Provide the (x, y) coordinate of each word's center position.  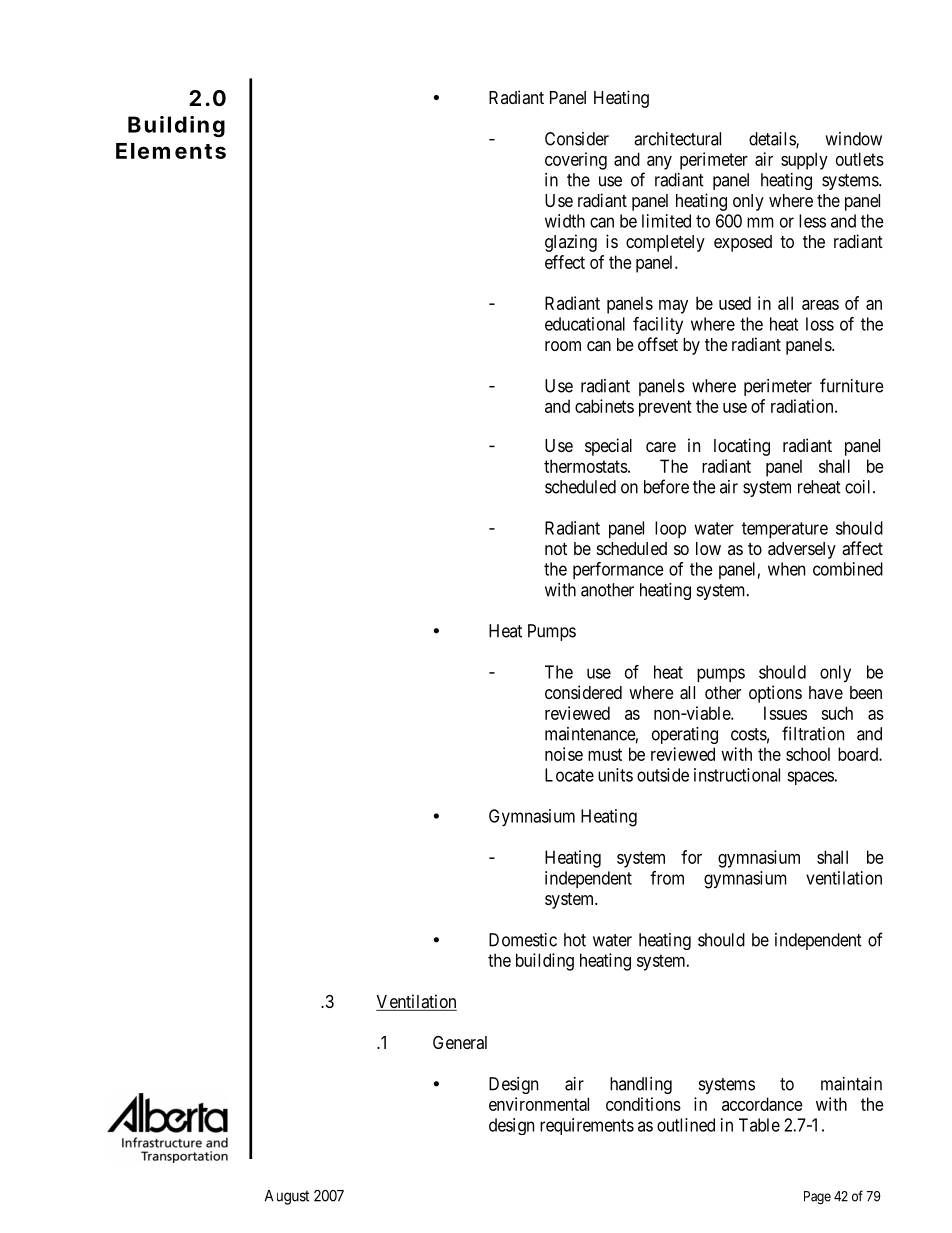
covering (576, 161)
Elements (171, 151)
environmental (539, 1104)
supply (804, 161)
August (287, 1197)
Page (817, 1198)
